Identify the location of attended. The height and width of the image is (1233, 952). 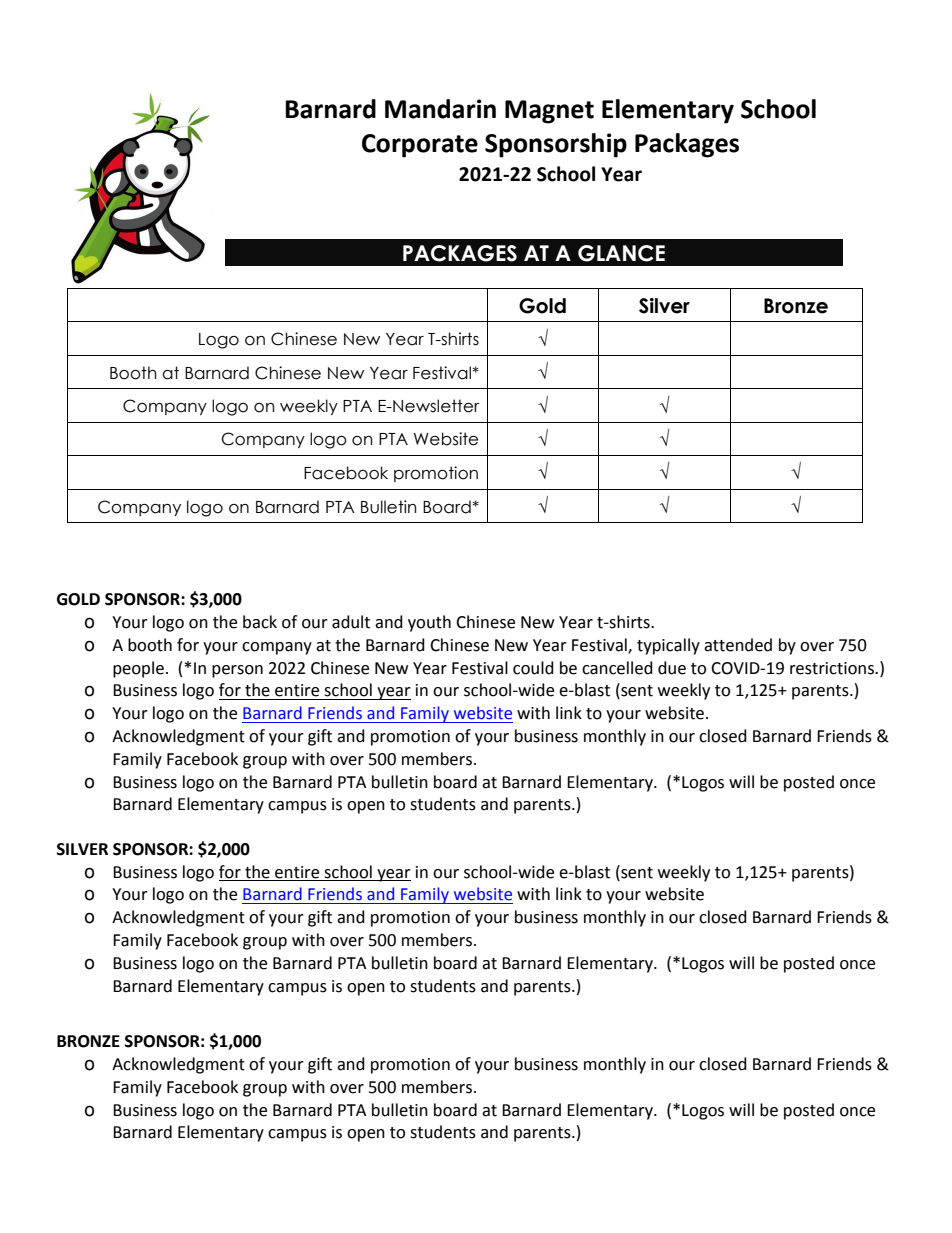
(738, 645).
